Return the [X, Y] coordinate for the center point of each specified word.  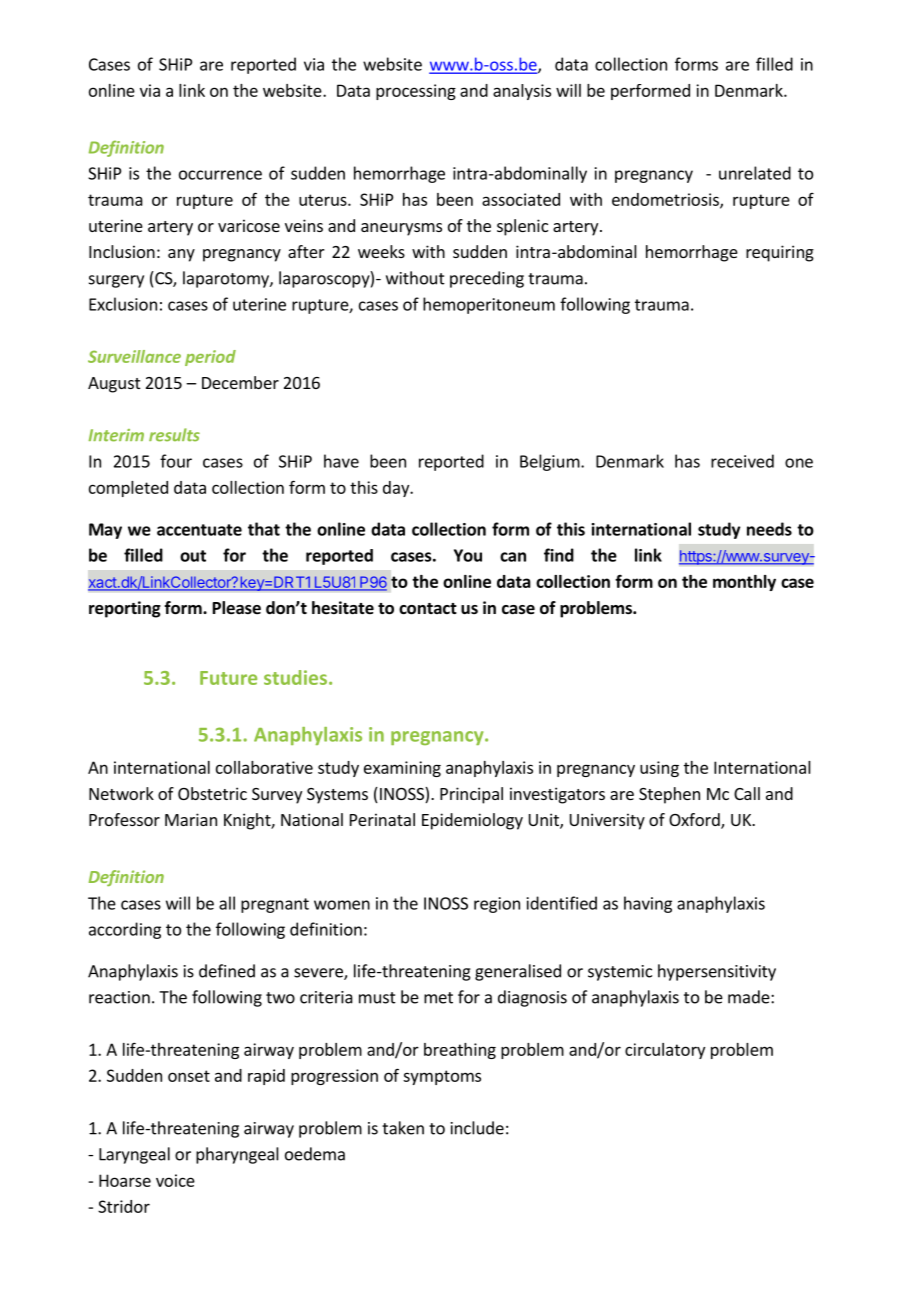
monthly [744, 583]
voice [175, 1180]
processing [416, 92]
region [497, 905]
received [742, 461]
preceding [487, 279]
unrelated [755, 173]
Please [237, 608]
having [648, 904]
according [125, 930]
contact [428, 609]
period [210, 358]
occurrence [220, 175]
